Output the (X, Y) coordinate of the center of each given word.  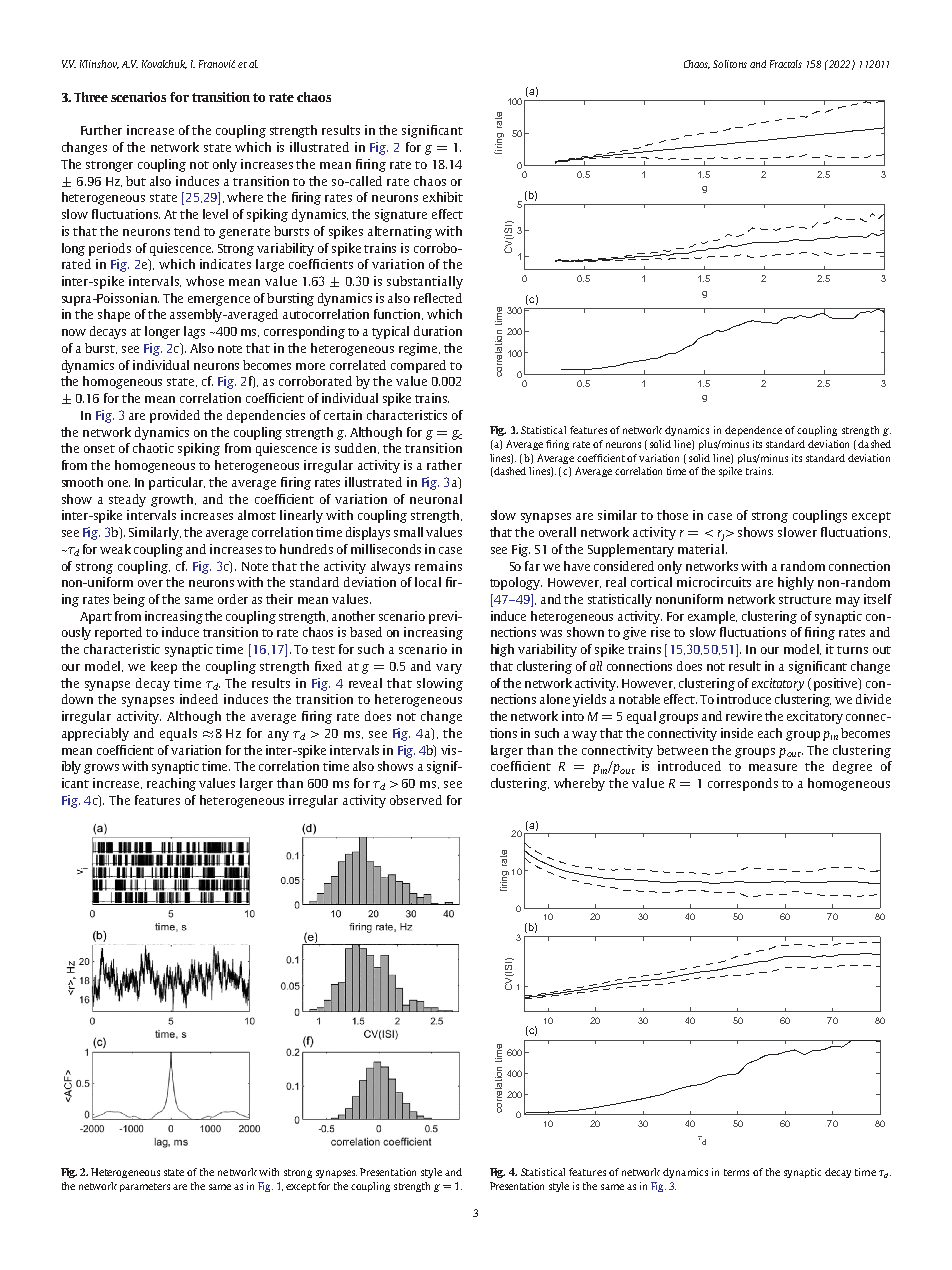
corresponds (743, 784)
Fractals (786, 64)
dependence (753, 431)
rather (444, 465)
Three (91, 97)
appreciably (95, 734)
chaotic (153, 448)
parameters (145, 1187)
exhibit (443, 197)
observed (416, 800)
